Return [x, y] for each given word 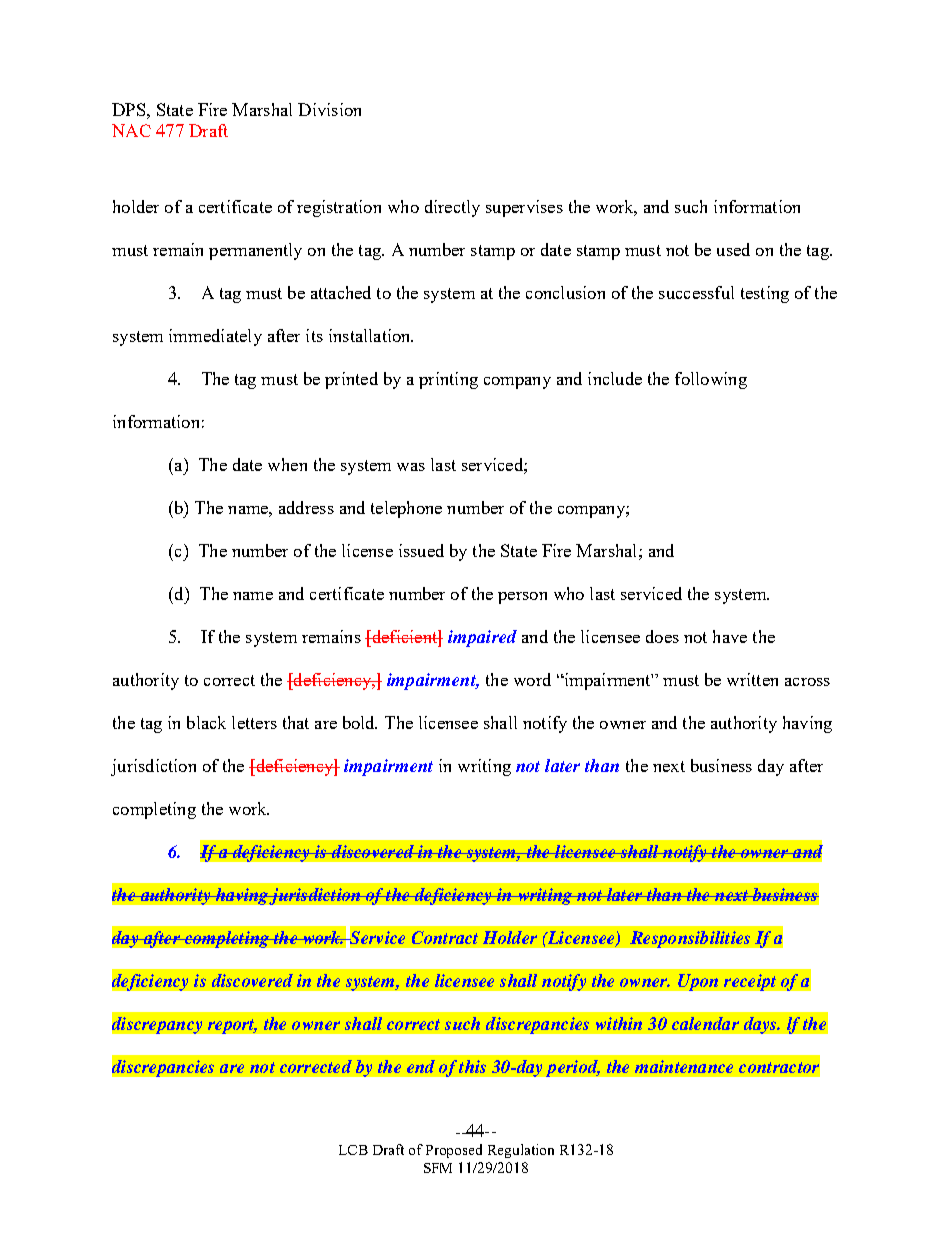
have [730, 636]
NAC [131, 130]
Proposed [454, 1151]
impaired [482, 638]
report [232, 1026]
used [733, 249]
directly [452, 208]
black [206, 722]
